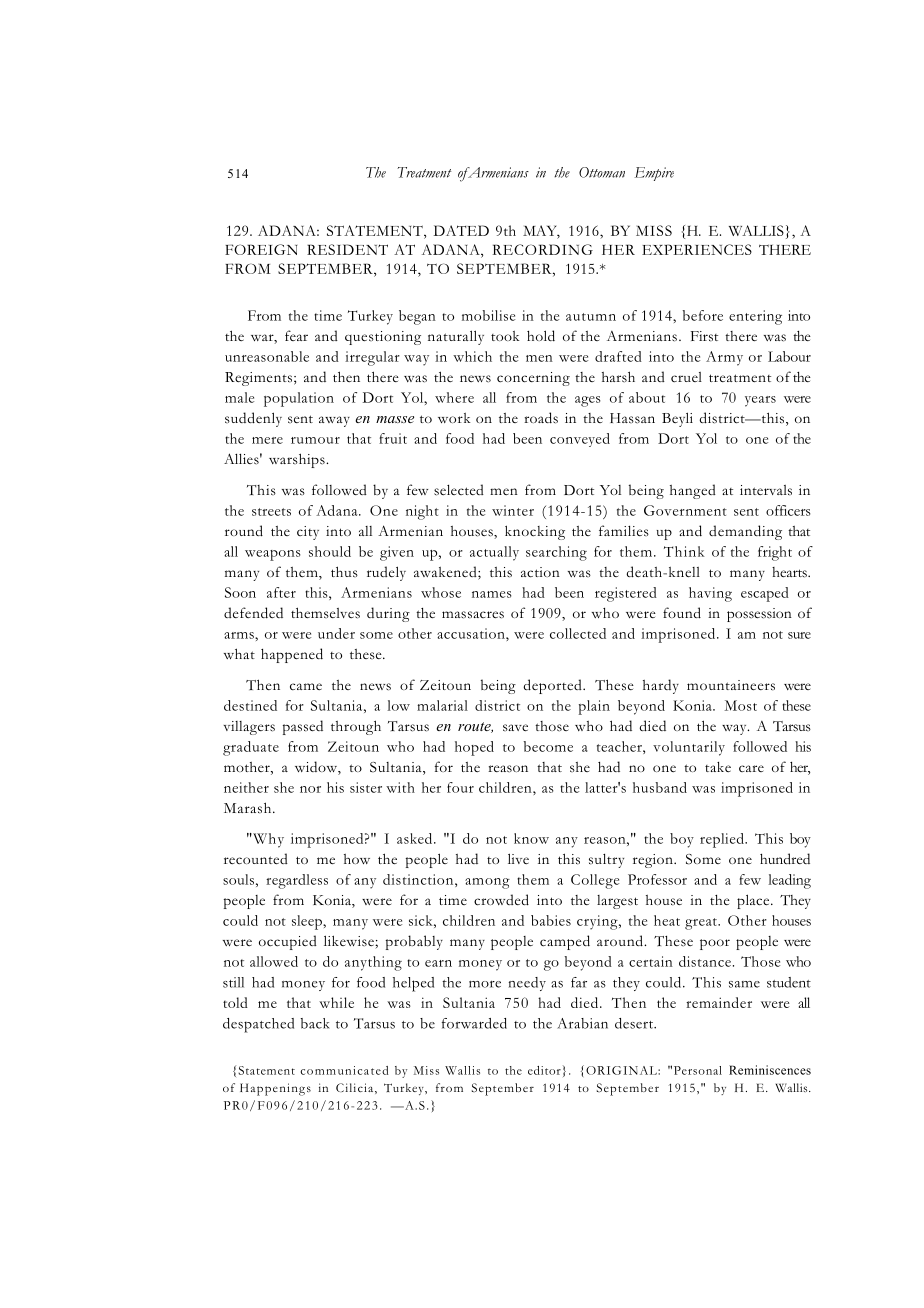  I want to click on accusation, so click(472, 633).
